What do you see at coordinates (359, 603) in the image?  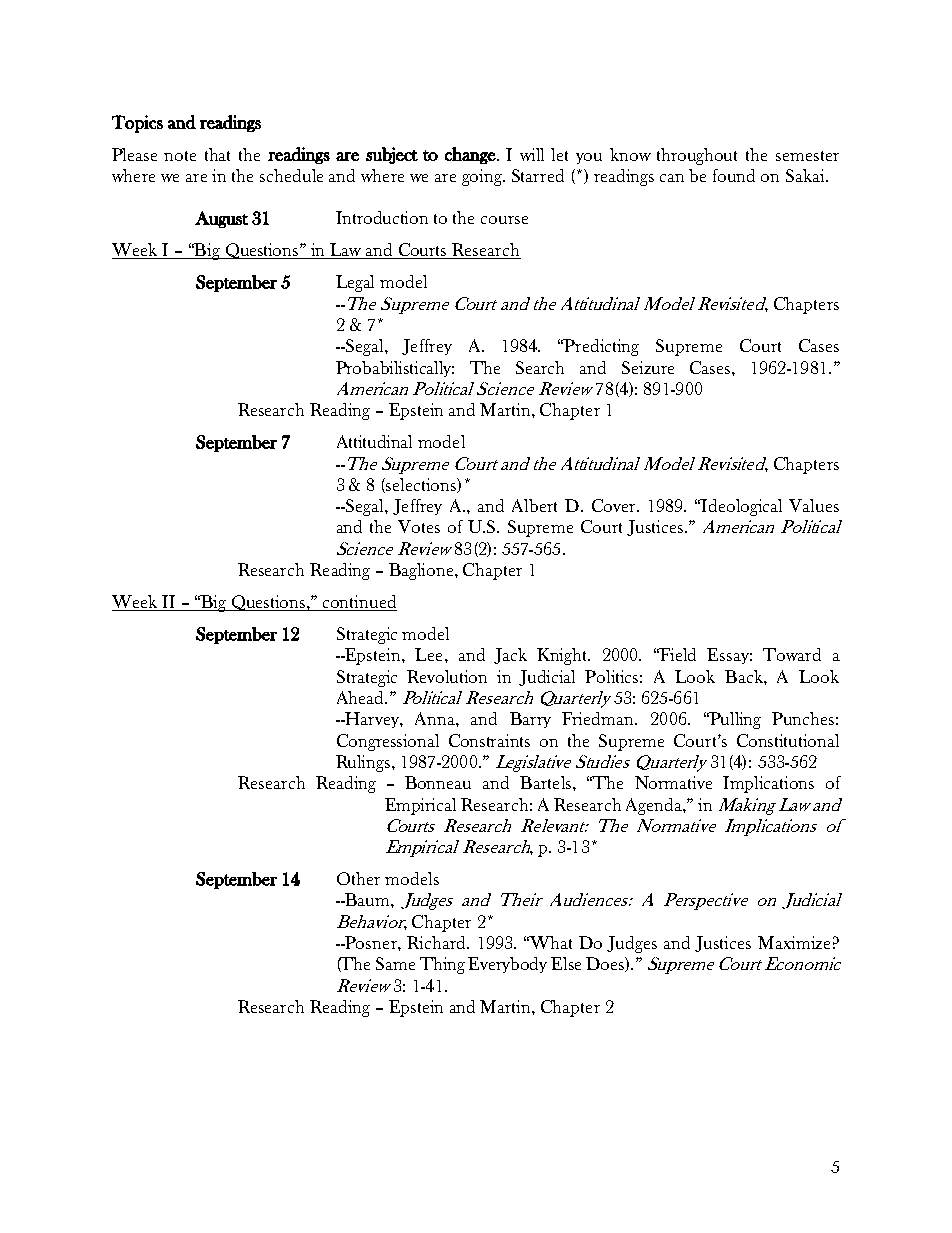 I see `continued` at bounding box center [359, 603].
